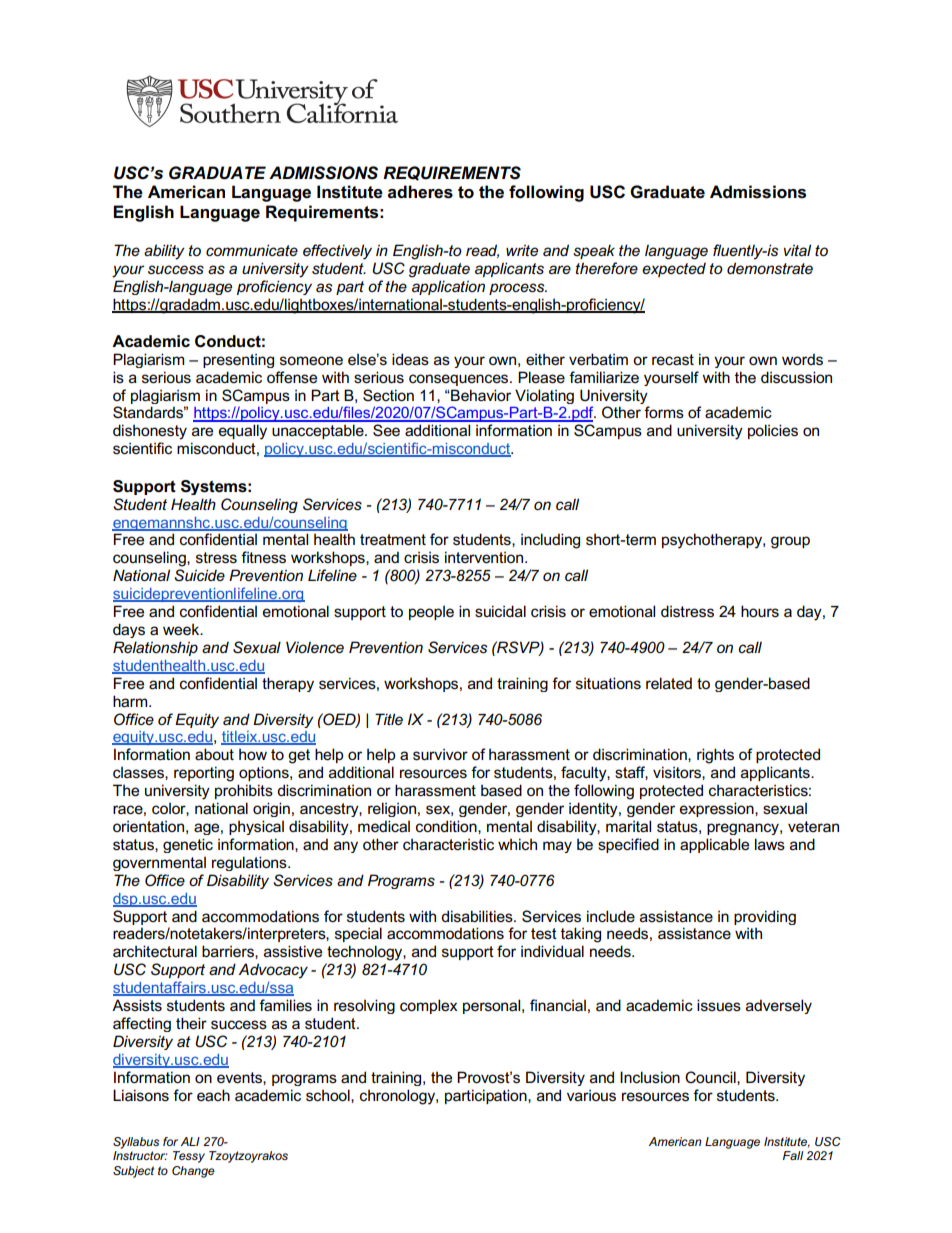 The height and width of the screenshot is (1233, 952). What do you see at coordinates (770, 268) in the screenshot?
I see `demonstrate` at bounding box center [770, 268].
